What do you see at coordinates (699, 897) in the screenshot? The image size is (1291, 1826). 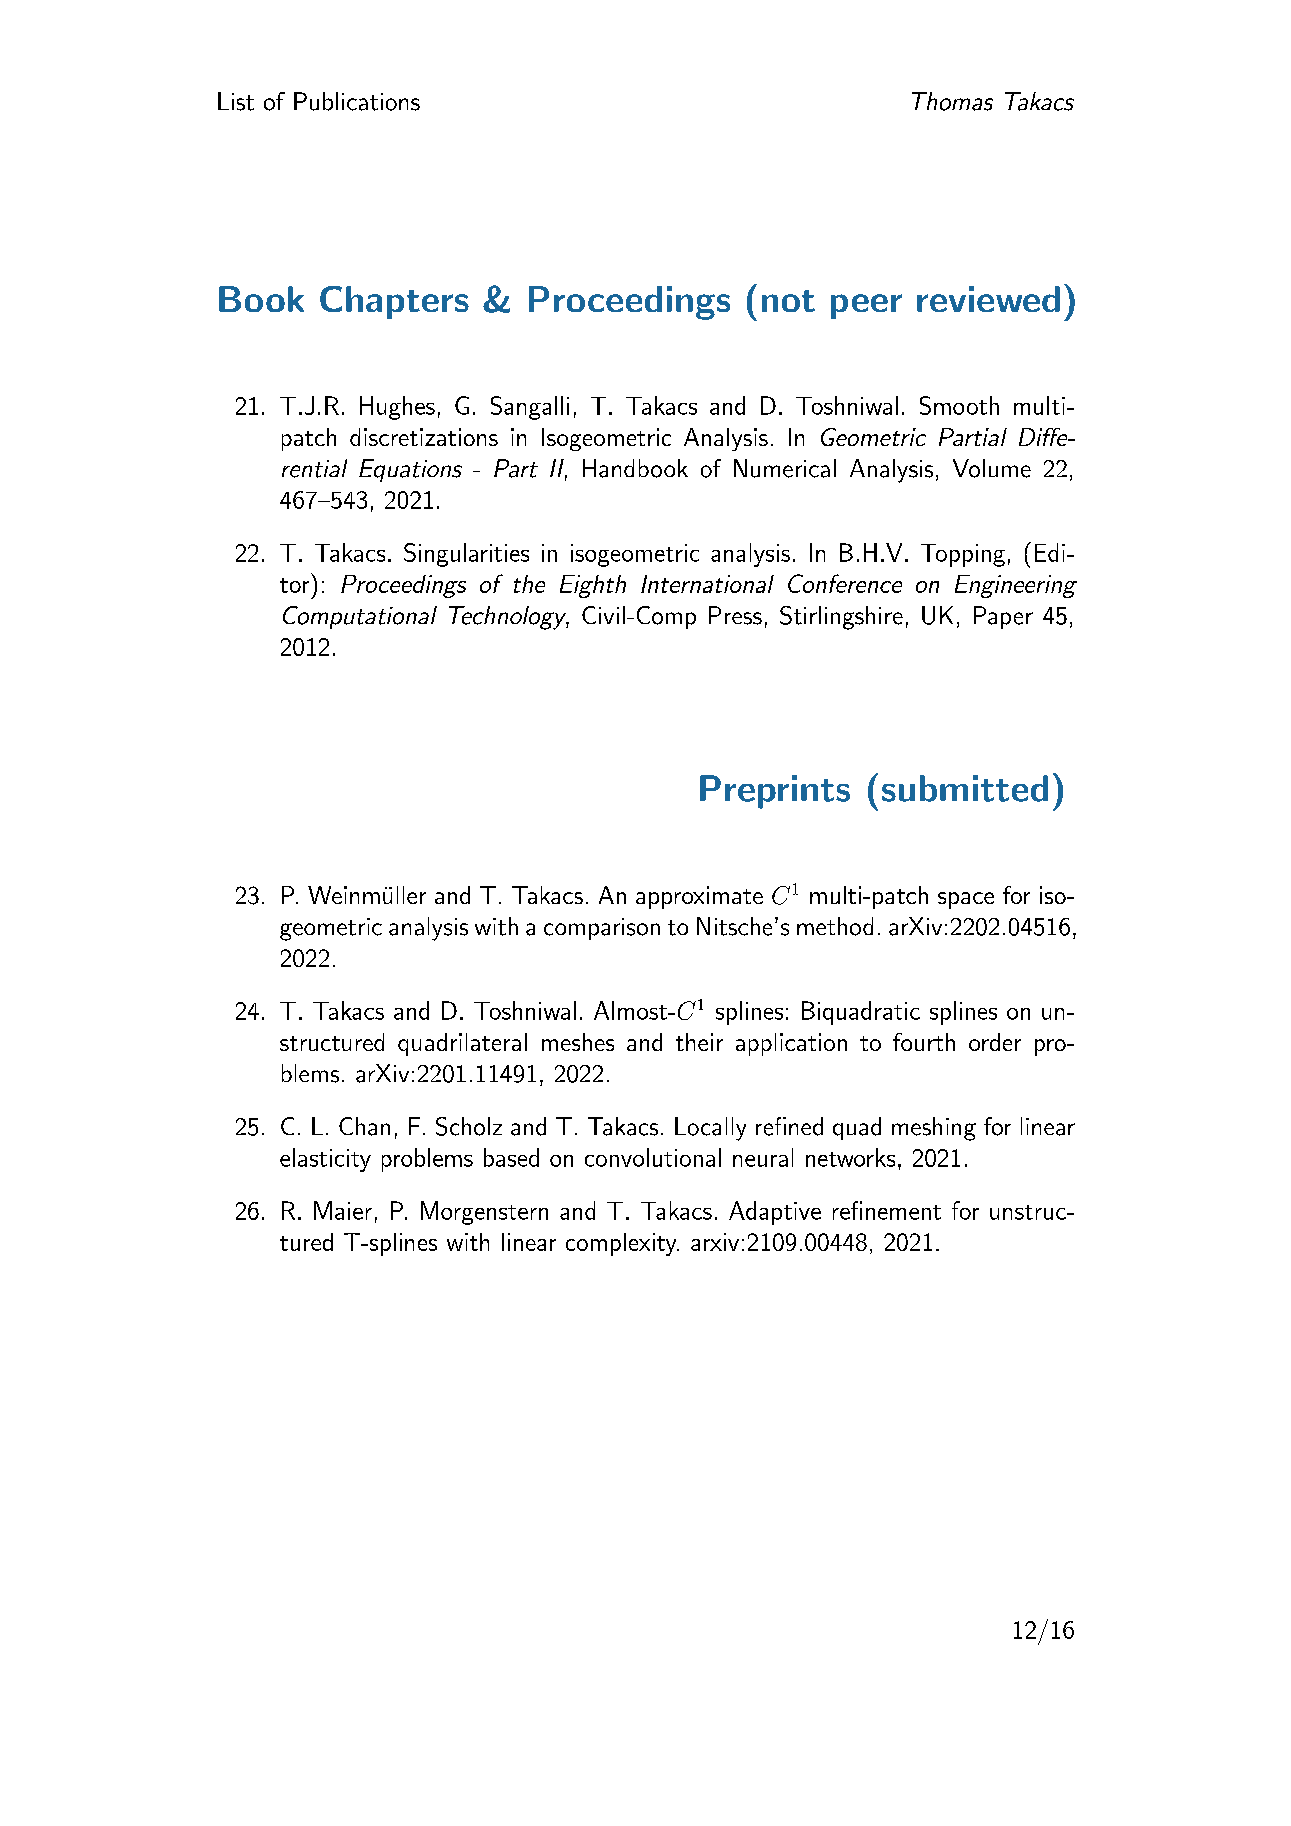 I see `approximate` at bounding box center [699, 897].
